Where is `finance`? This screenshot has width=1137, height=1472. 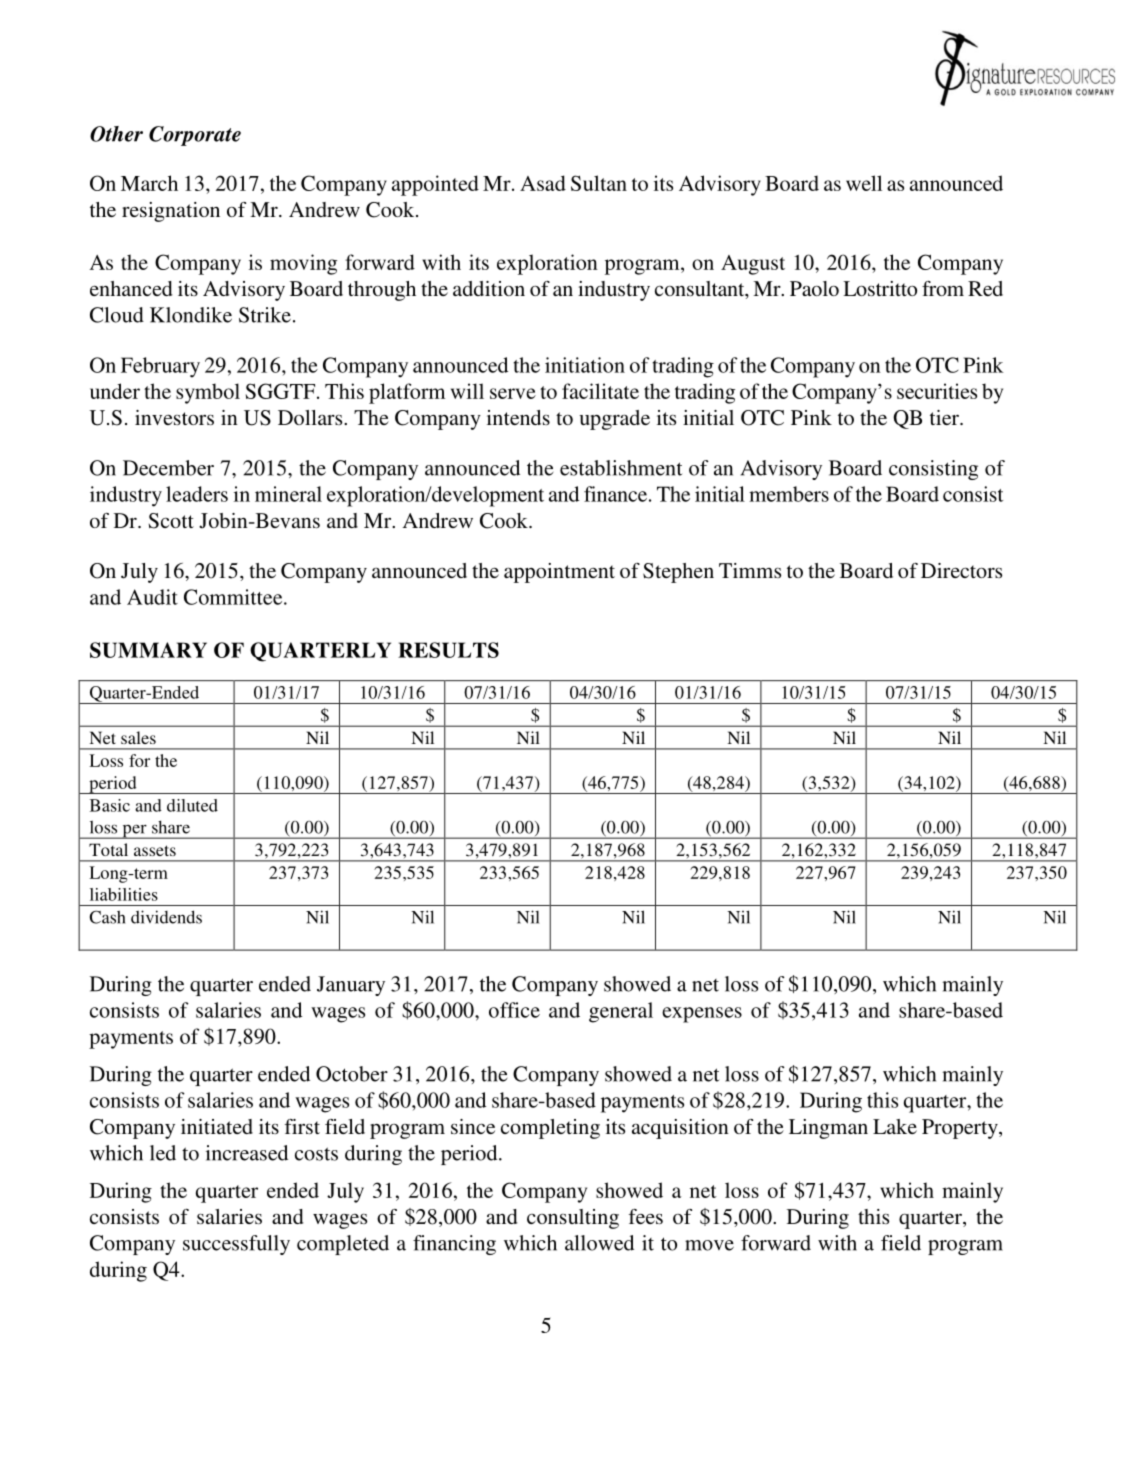 finance is located at coordinates (617, 494).
